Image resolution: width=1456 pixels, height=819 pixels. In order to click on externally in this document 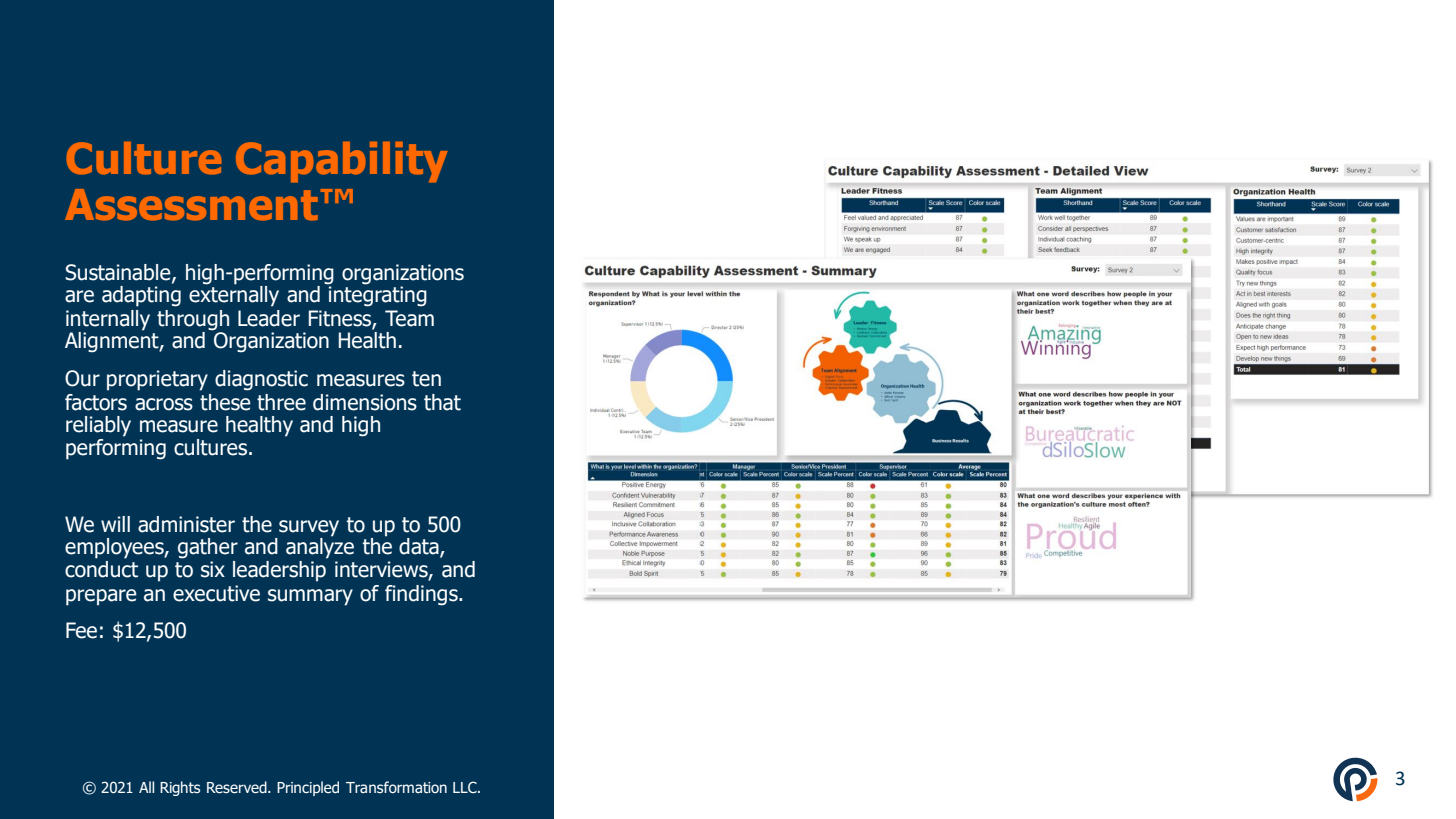, I will do `click(234, 295)`.
